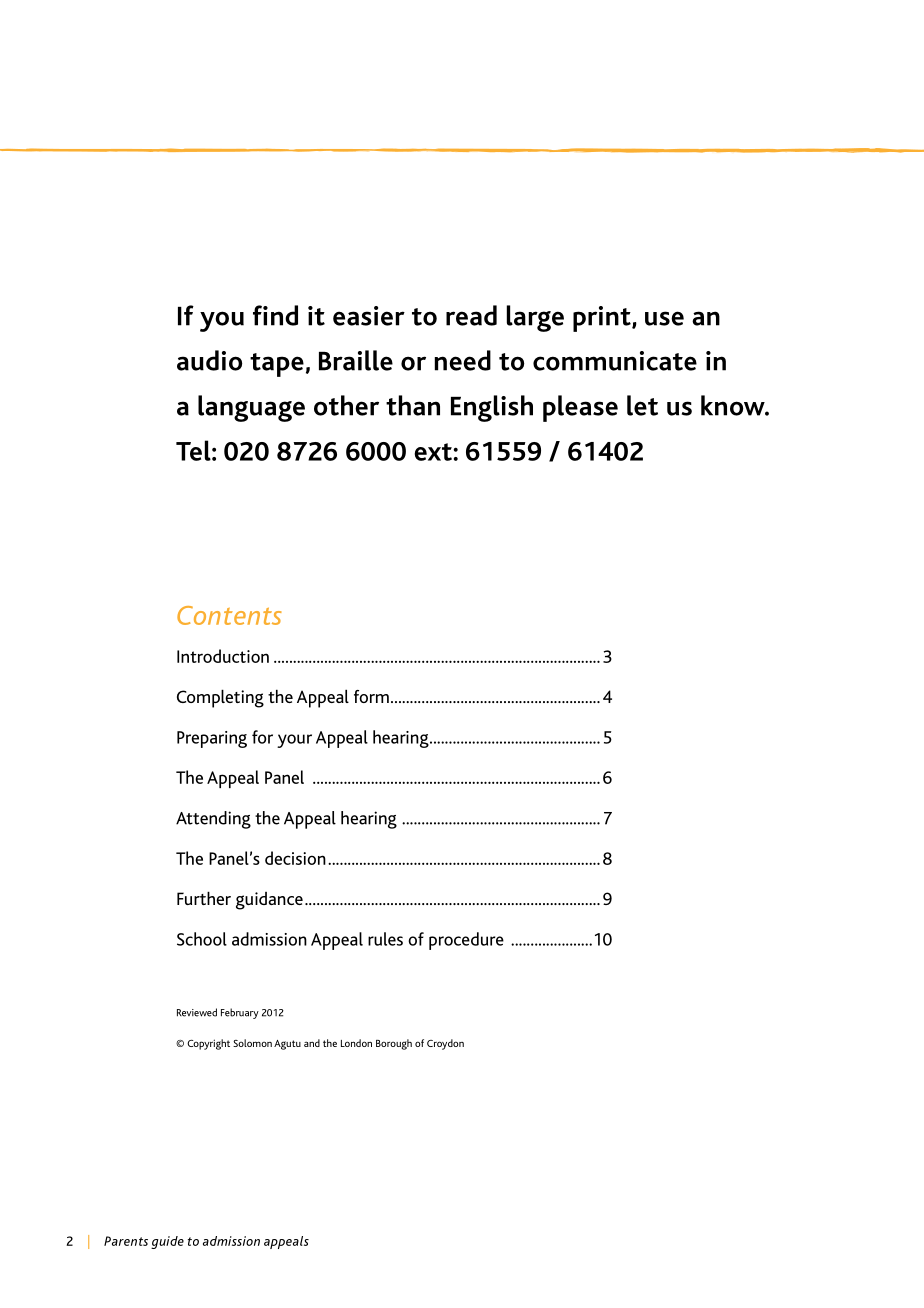  Describe the element at coordinates (202, 939) in the image. I see `School` at that location.
